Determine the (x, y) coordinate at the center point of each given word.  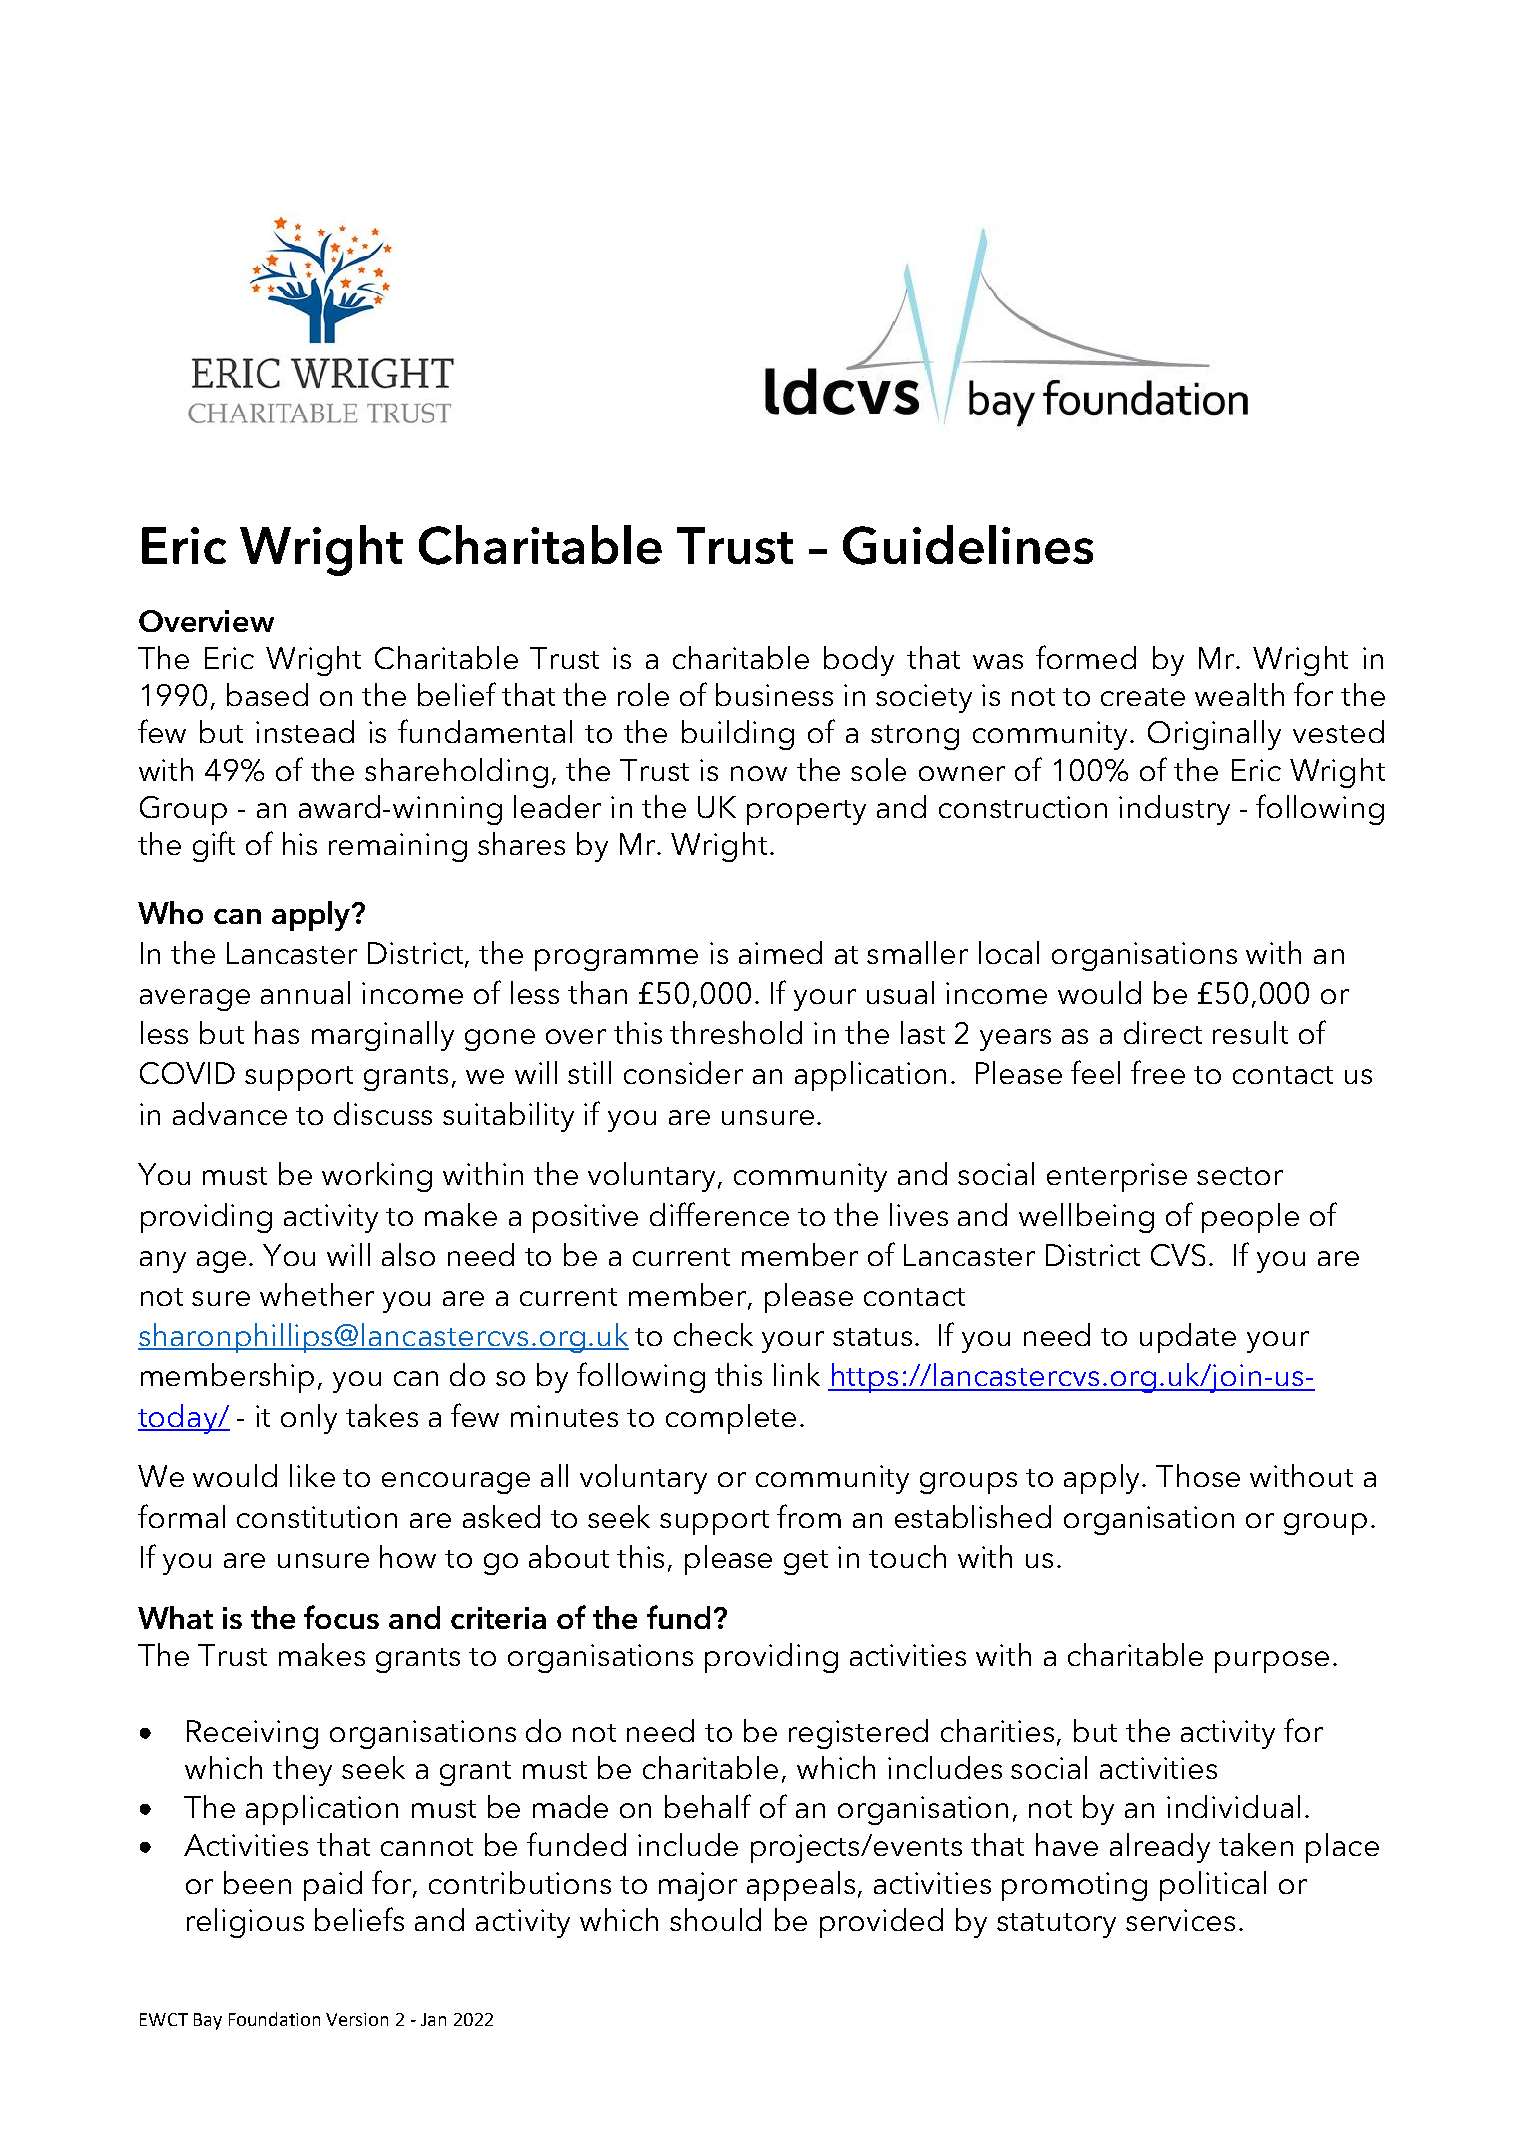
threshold (736, 1032)
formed (1086, 657)
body (859, 661)
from (809, 1516)
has (277, 1032)
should (715, 1919)
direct (1163, 1032)
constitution (317, 1517)
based (267, 694)
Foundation (274, 2019)
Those (1198, 1475)
